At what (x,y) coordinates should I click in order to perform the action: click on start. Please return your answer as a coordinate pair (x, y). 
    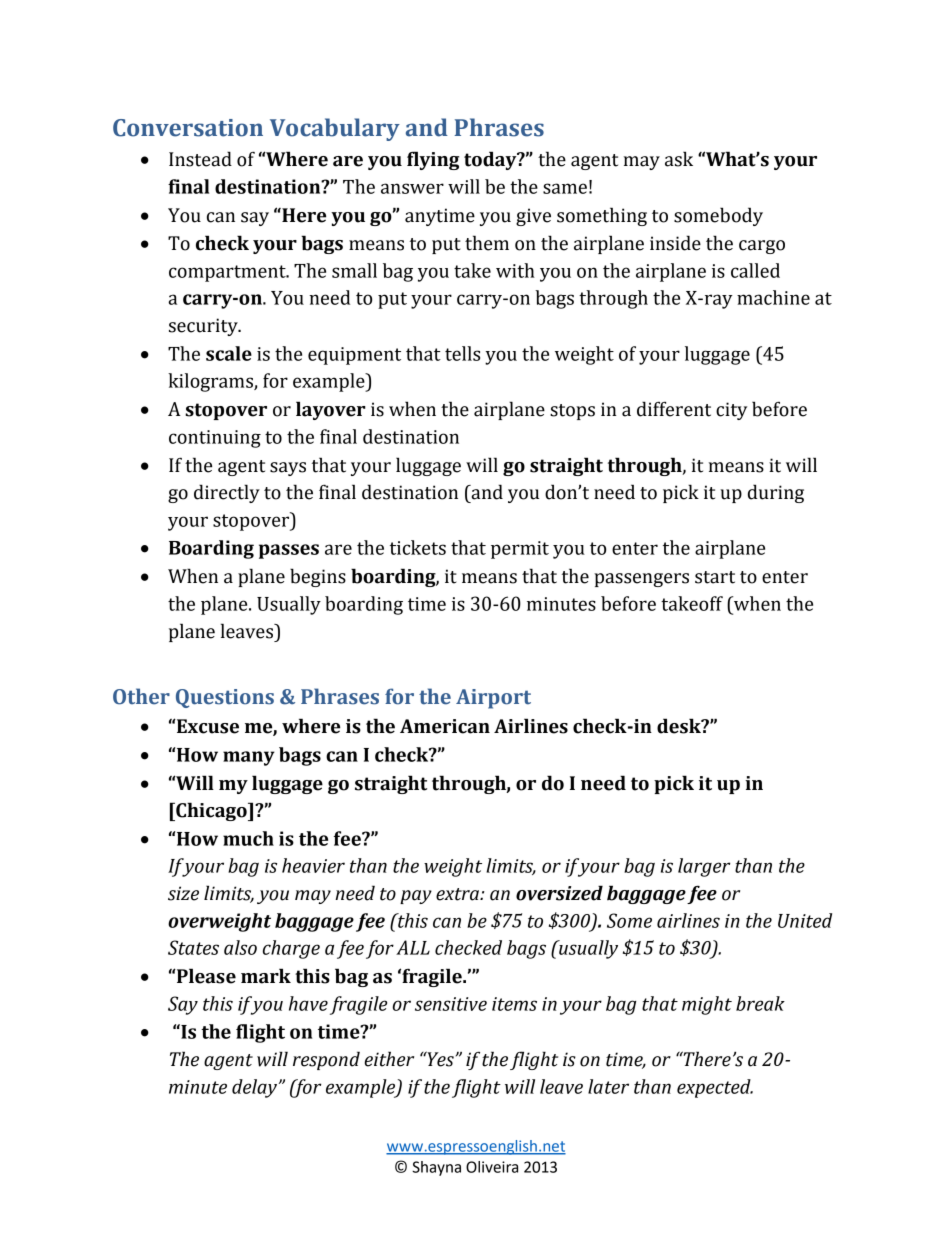
    Looking at the image, I should click on (715, 577).
